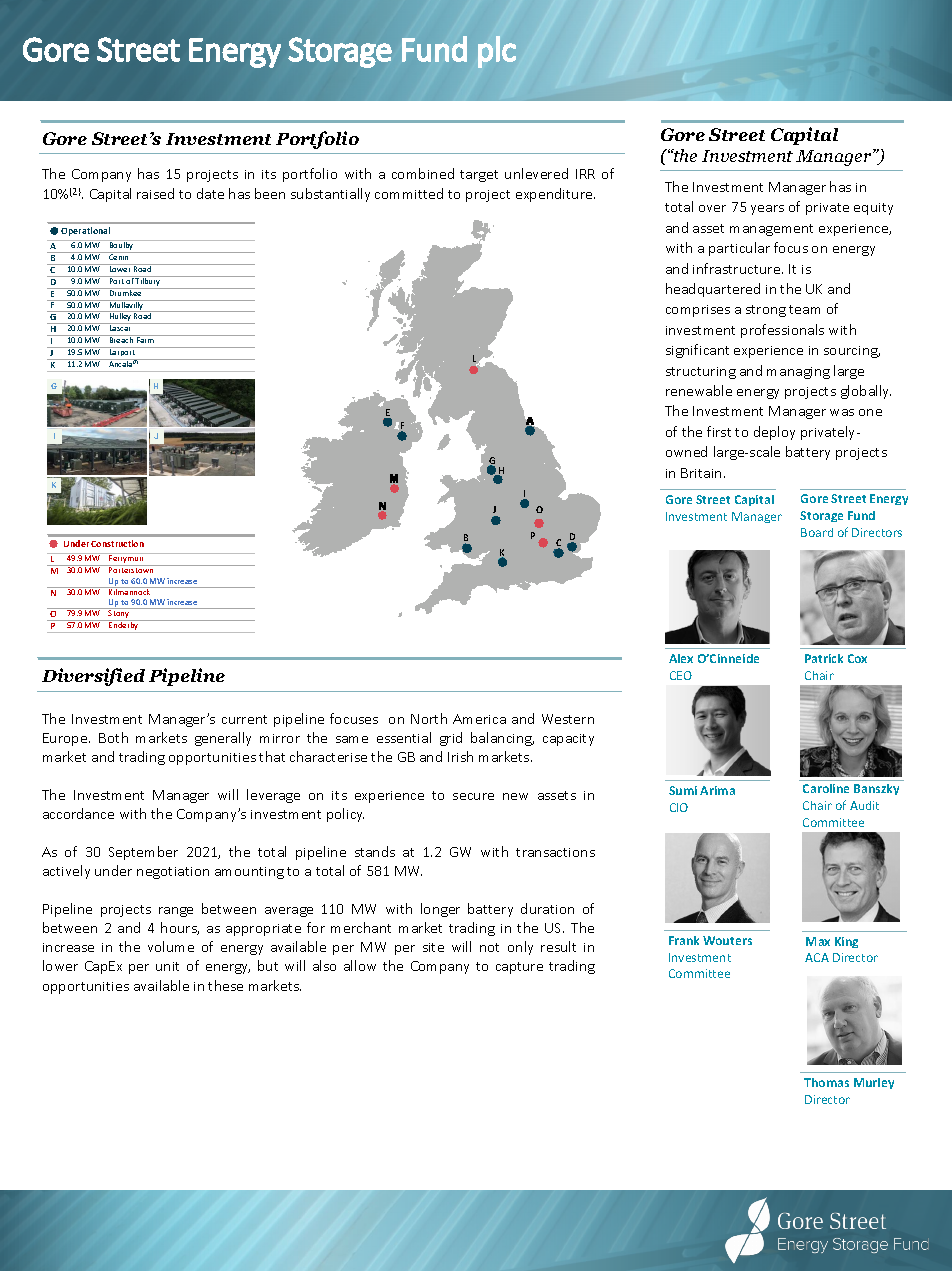 This page has height=1271, width=952. I want to click on these, so click(225, 985).
